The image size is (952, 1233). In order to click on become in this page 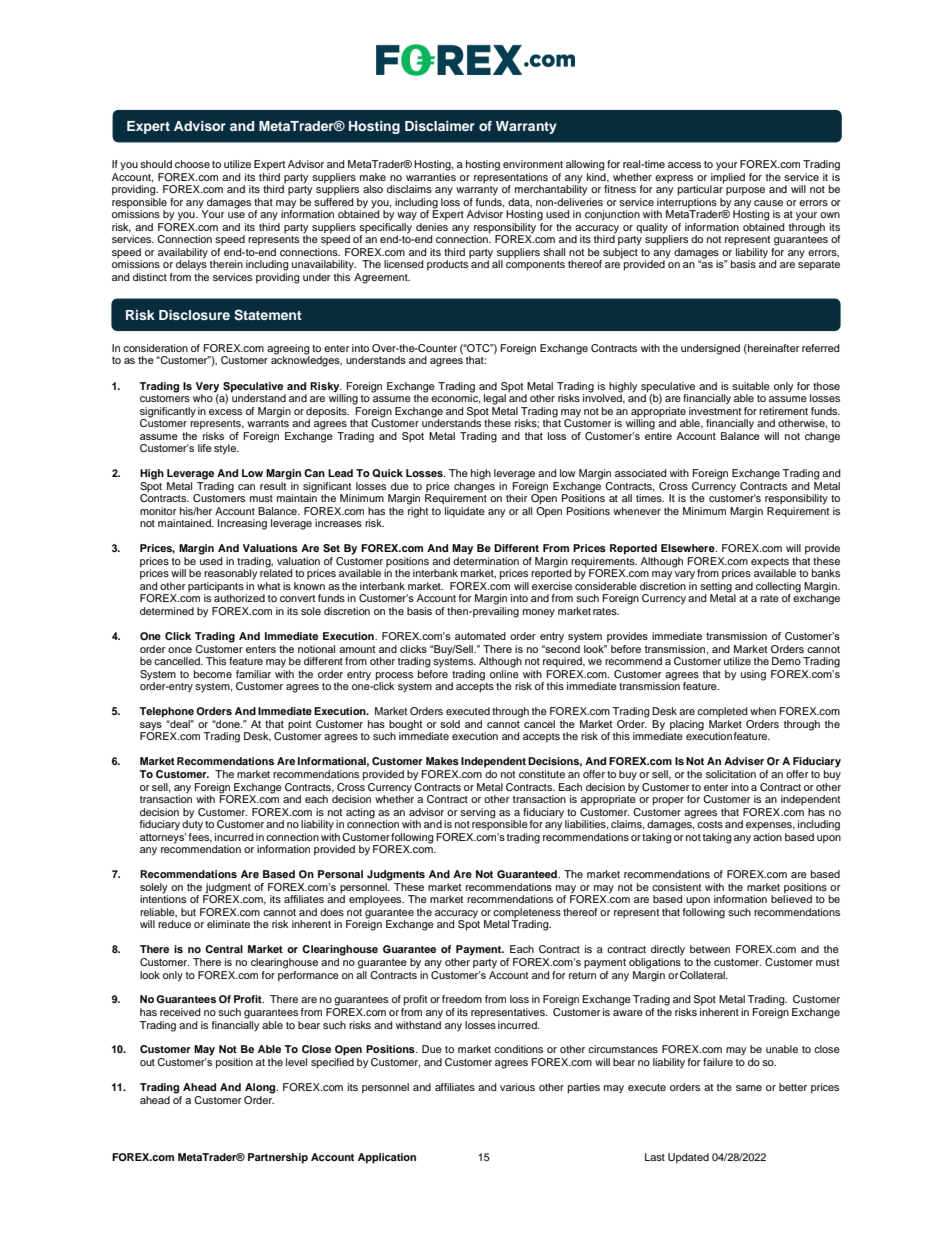, I will do `click(213, 674)`.
